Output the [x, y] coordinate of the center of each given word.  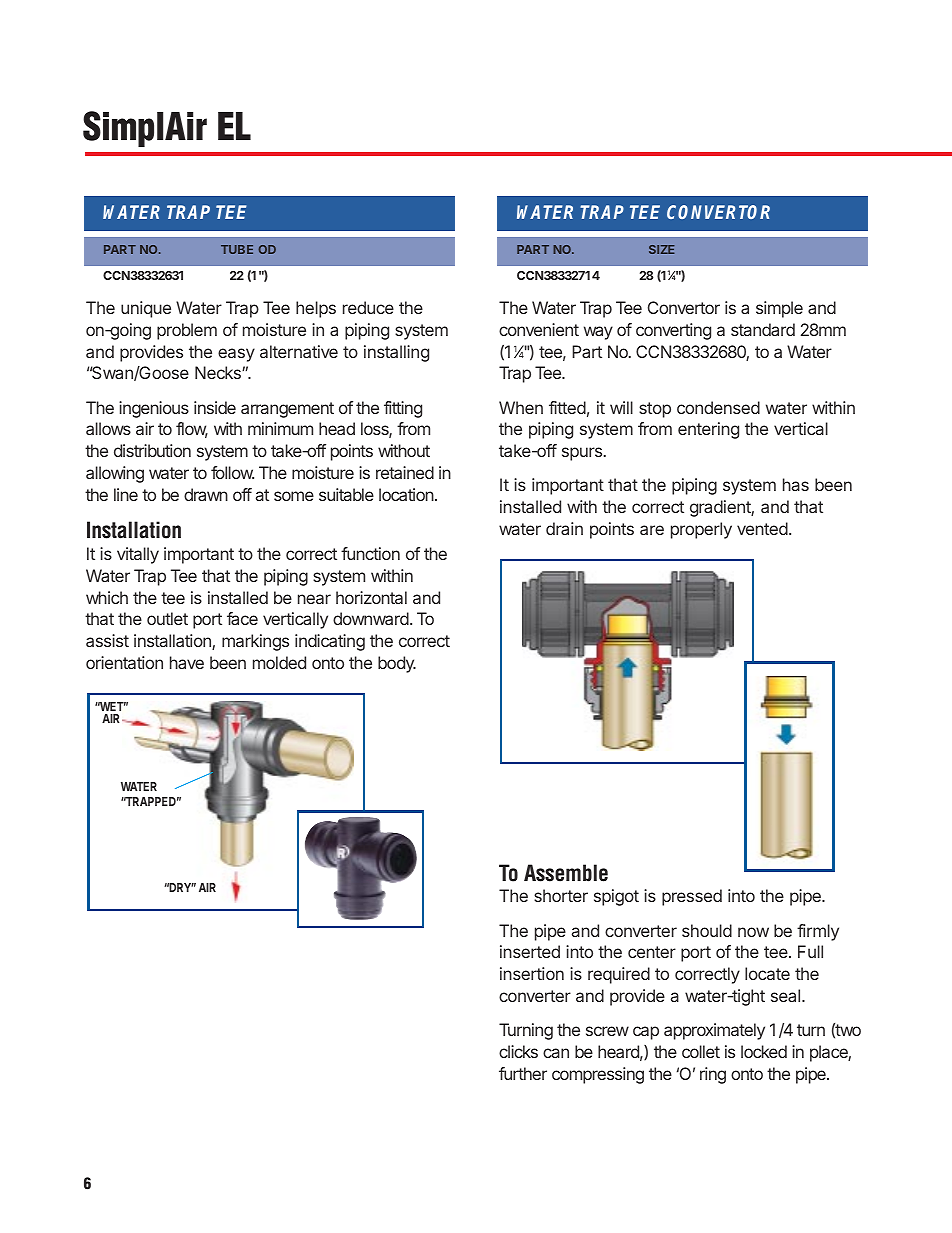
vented [762, 528]
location [406, 494]
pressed [692, 897]
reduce [368, 307]
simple [779, 309]
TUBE [237, 249]
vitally [138, 555]
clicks [518, 1051]
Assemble [566, 873]
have [187, 662]
